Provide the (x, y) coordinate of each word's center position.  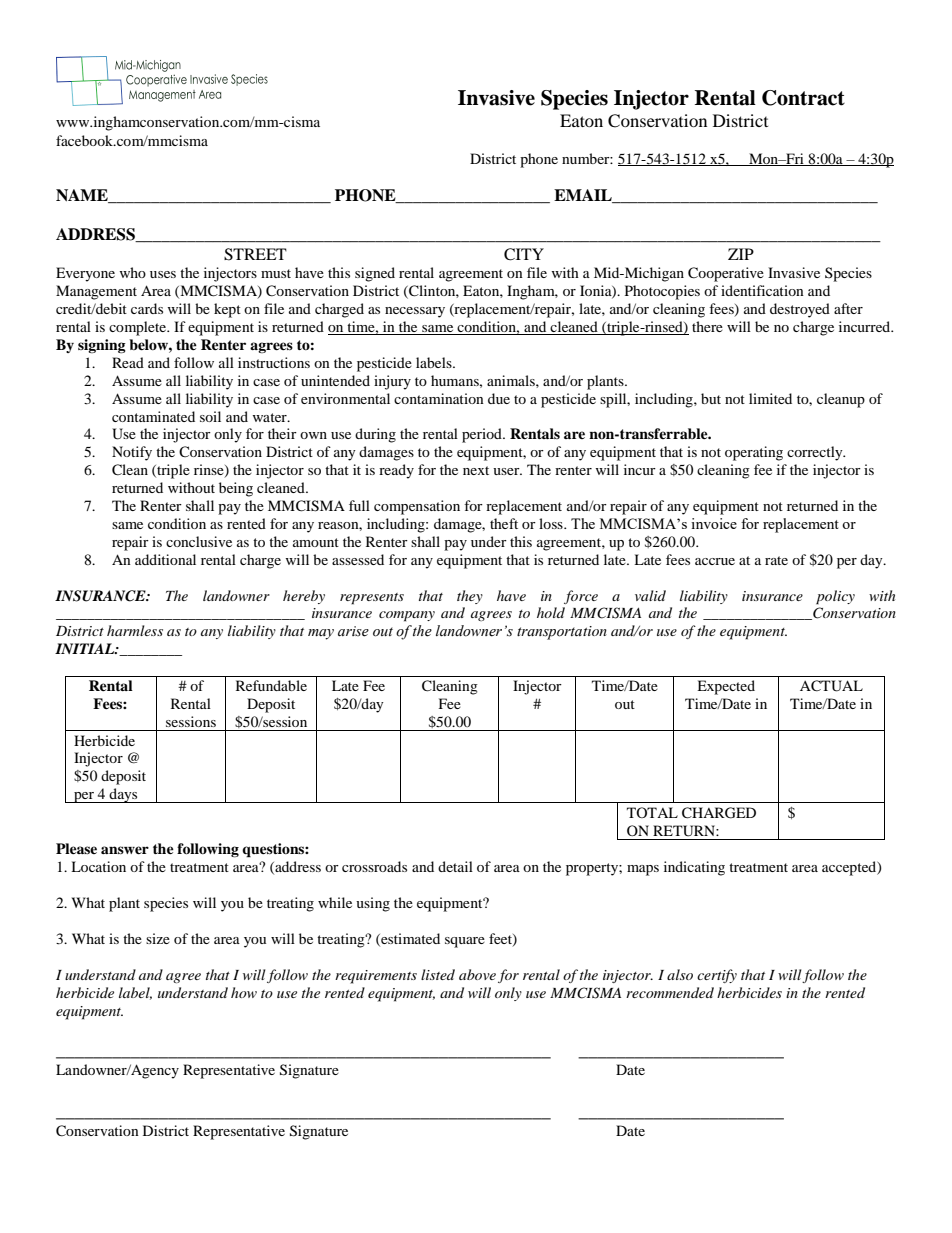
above (477, 974)
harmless (135, 630)
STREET (255, 254)
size (158, 938)
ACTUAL (831, 686)
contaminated (153, 416)
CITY (524, 254)
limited (770, 398)
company (407, 616)
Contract (803, 98)
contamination (439, 398)
